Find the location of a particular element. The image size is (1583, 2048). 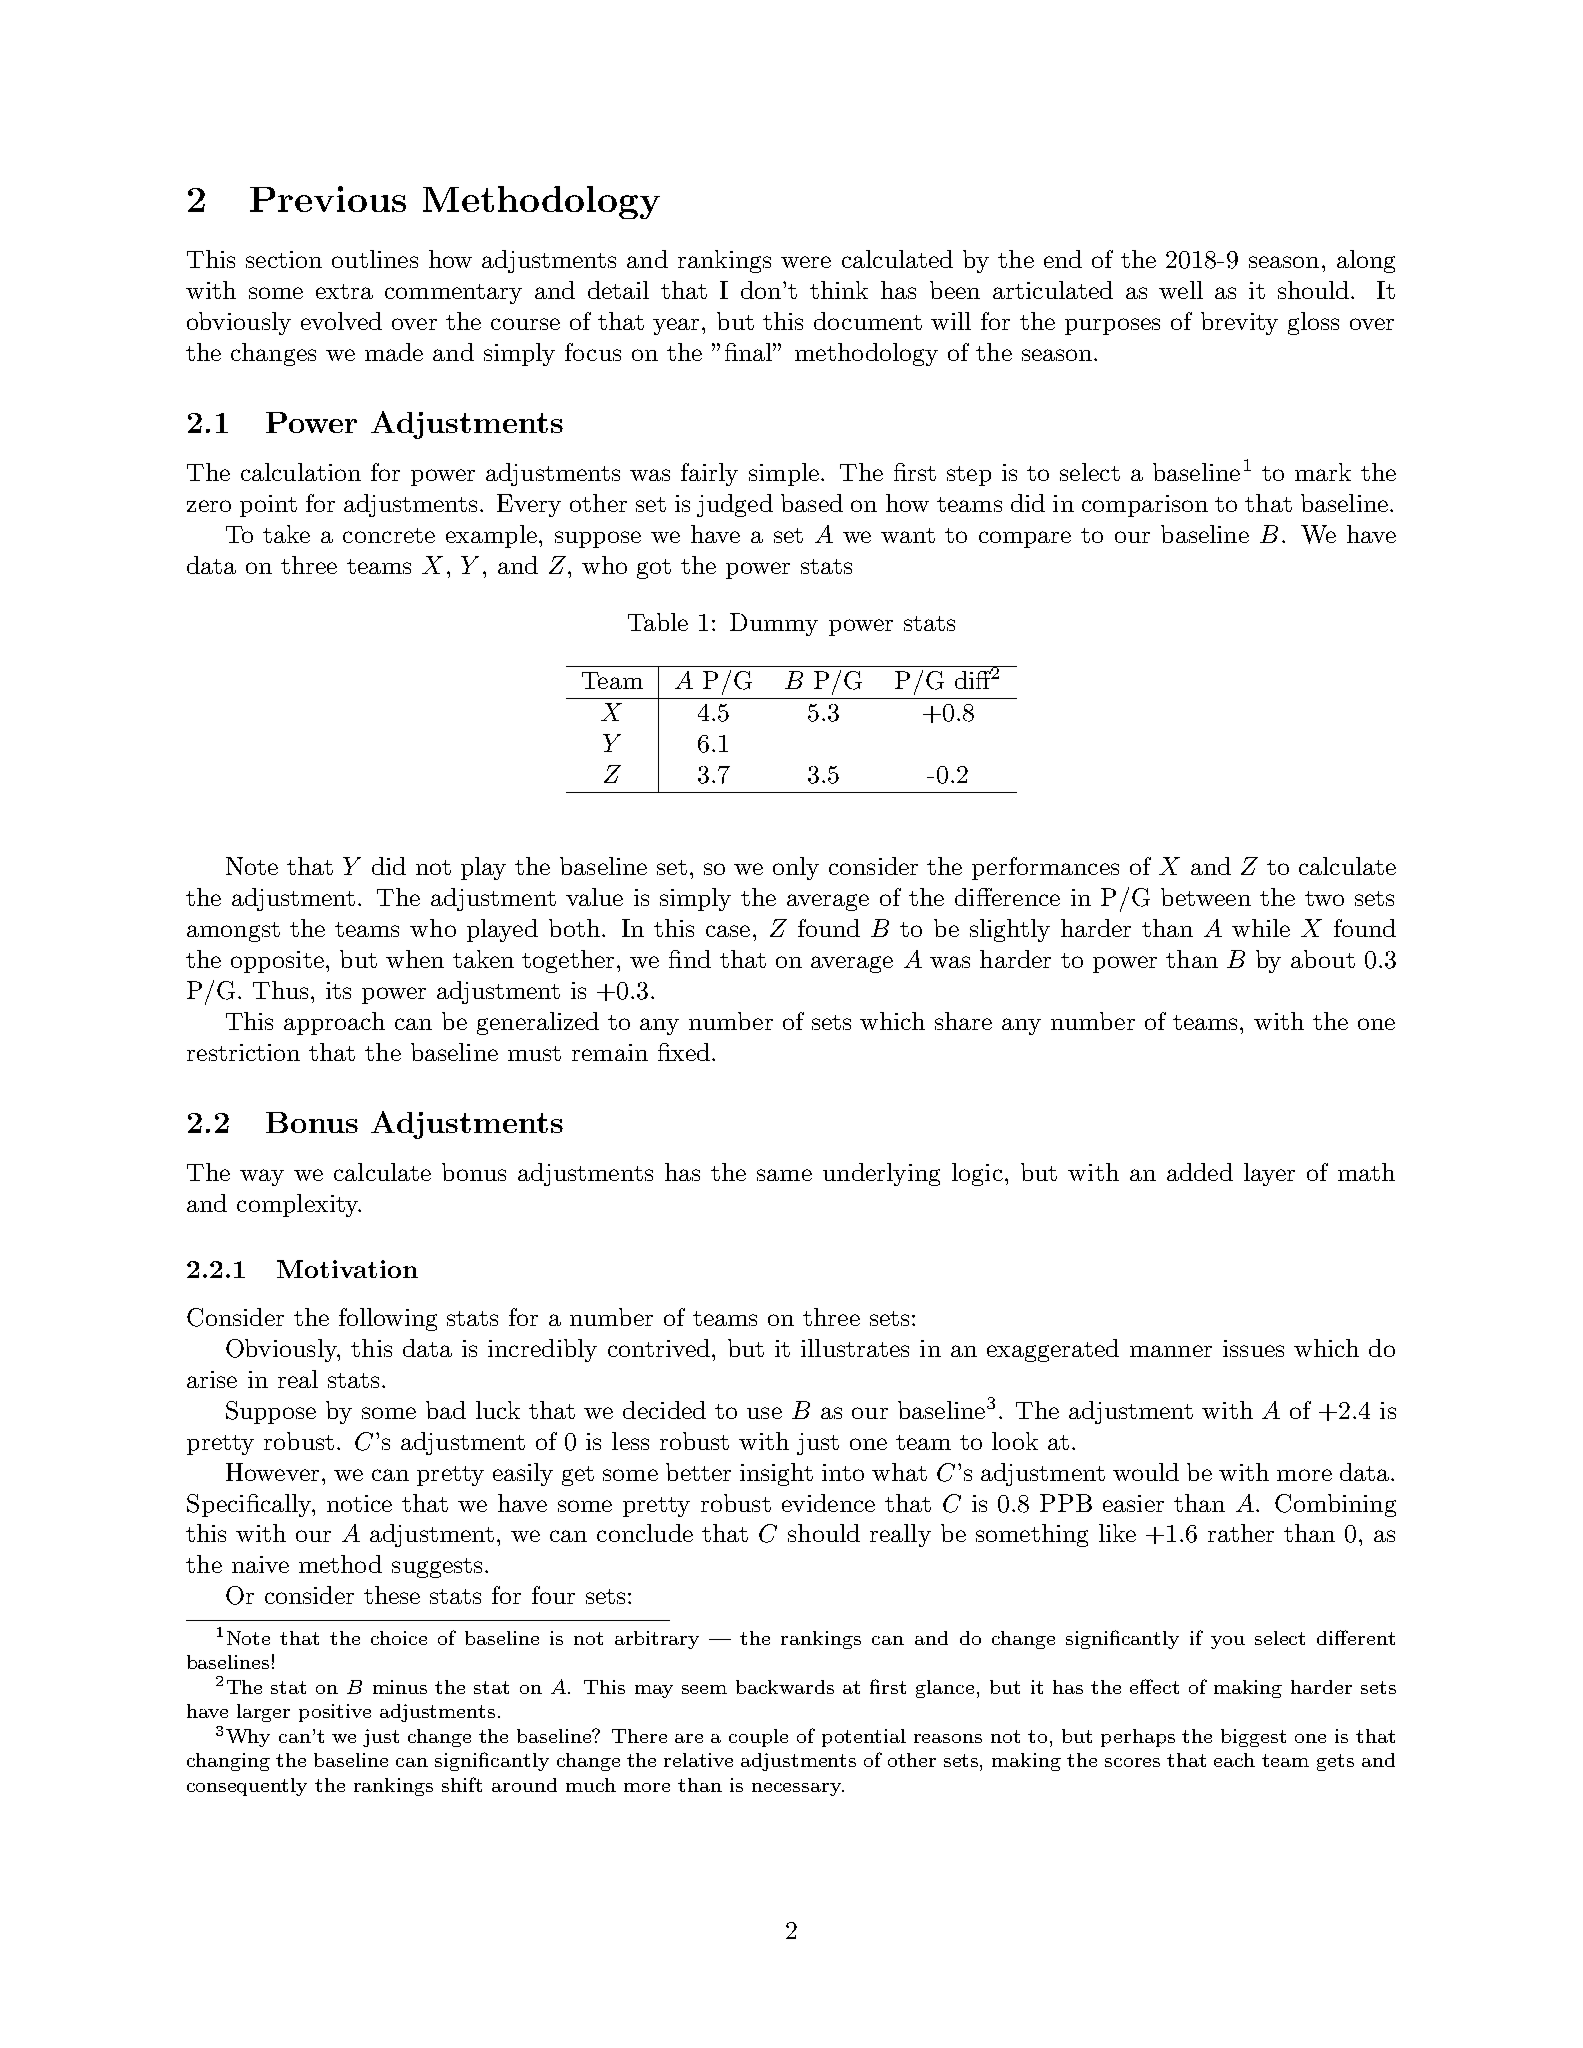

positive is located at coordinates (335, 1713).
